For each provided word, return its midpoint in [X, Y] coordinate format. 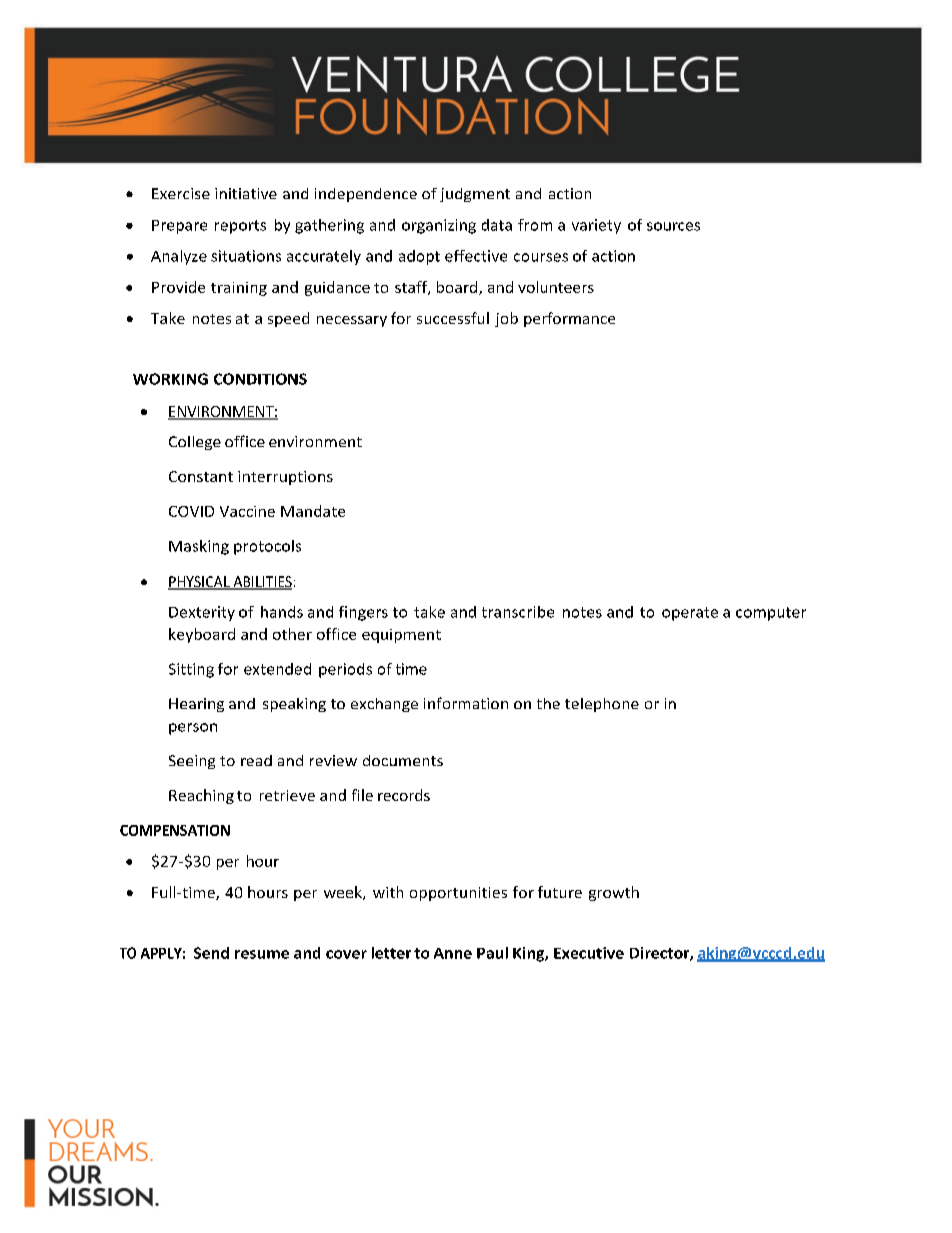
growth [614, 893]
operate [690, 614]
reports [240, 227]
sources [673, 226]
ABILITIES [261, 583]
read [256, 760]
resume [262, 954]
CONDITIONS [260, 379]
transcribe [518, 612]
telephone [602, 705]
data [497, 225]
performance [569, 319]
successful [453, 318]
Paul [492, 953]
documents [403, 760]
